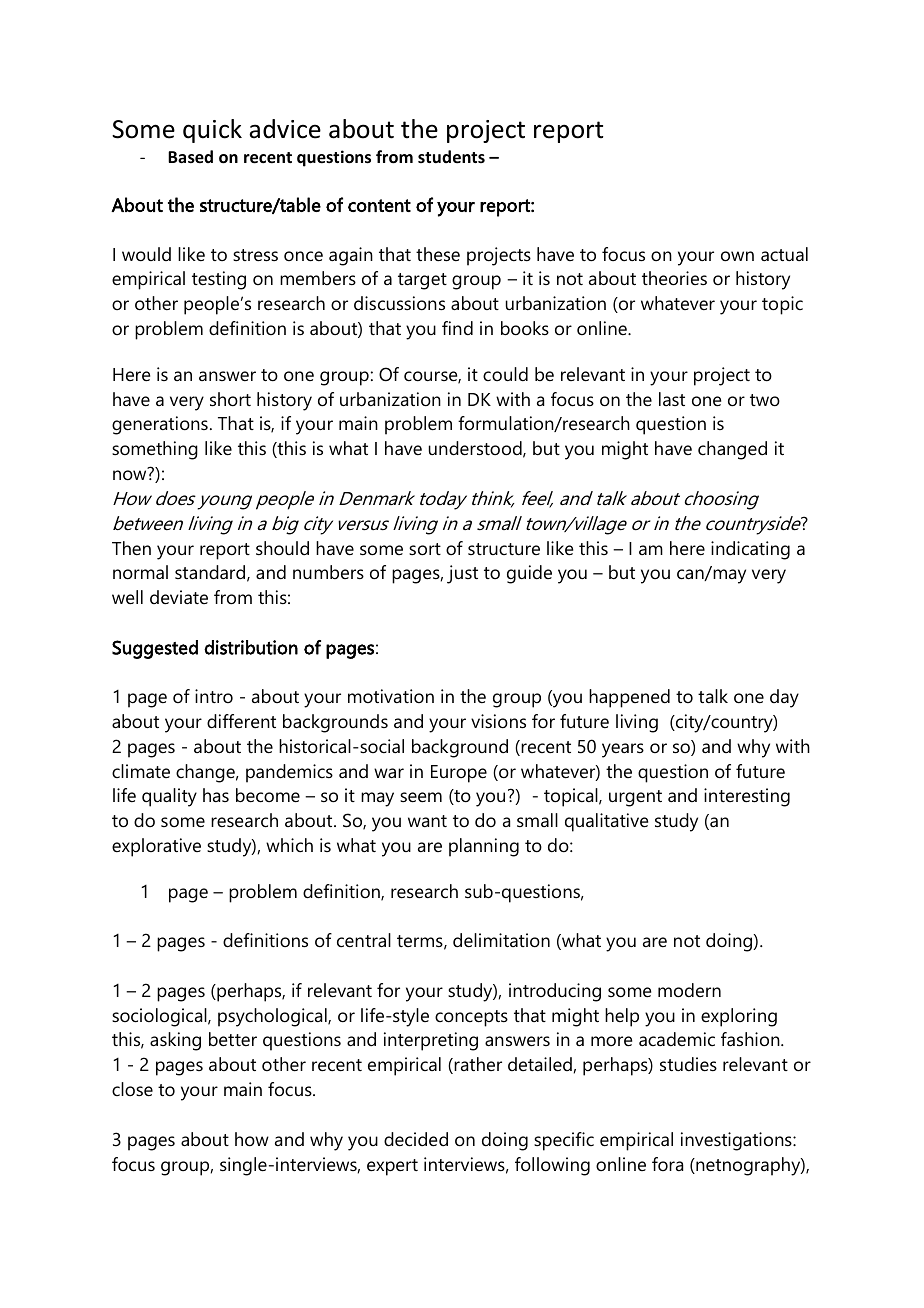 This screenshot has width=924, height=1308. Describe the element at coordinates (750, 550) in the screenshot. I see `indicating` at that location.
